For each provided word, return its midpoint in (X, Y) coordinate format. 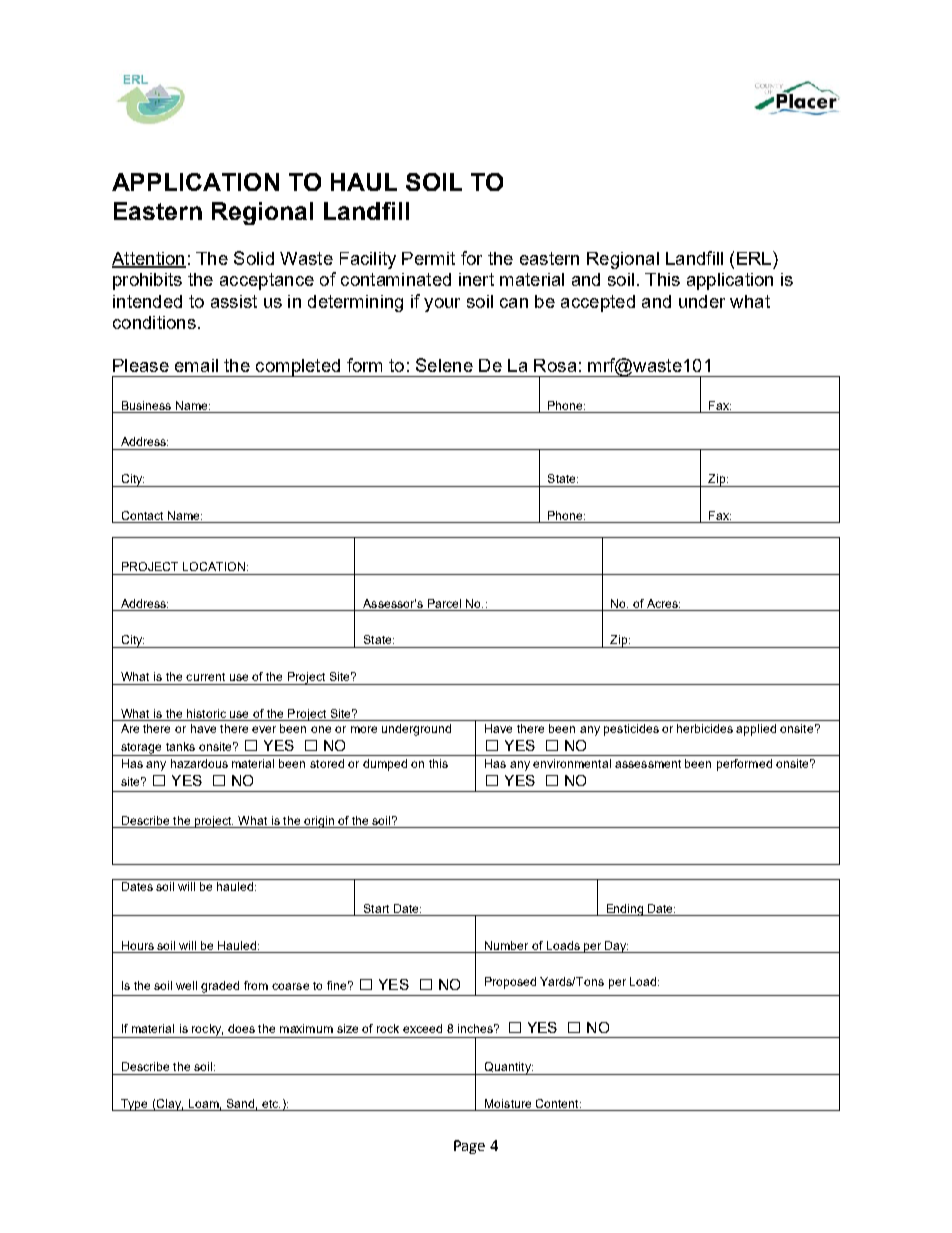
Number (506, 945)
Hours (138, 945)
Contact (142, 515)
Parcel (444, 603)
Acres (663, 603)
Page (469, 1147)
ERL (755, 258)
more (364, 729)
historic (206, 713)
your (442, 305)
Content (558, 1103)
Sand (240, 1103)
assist (234, 301)
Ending (625, 910)
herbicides (705, 728)
